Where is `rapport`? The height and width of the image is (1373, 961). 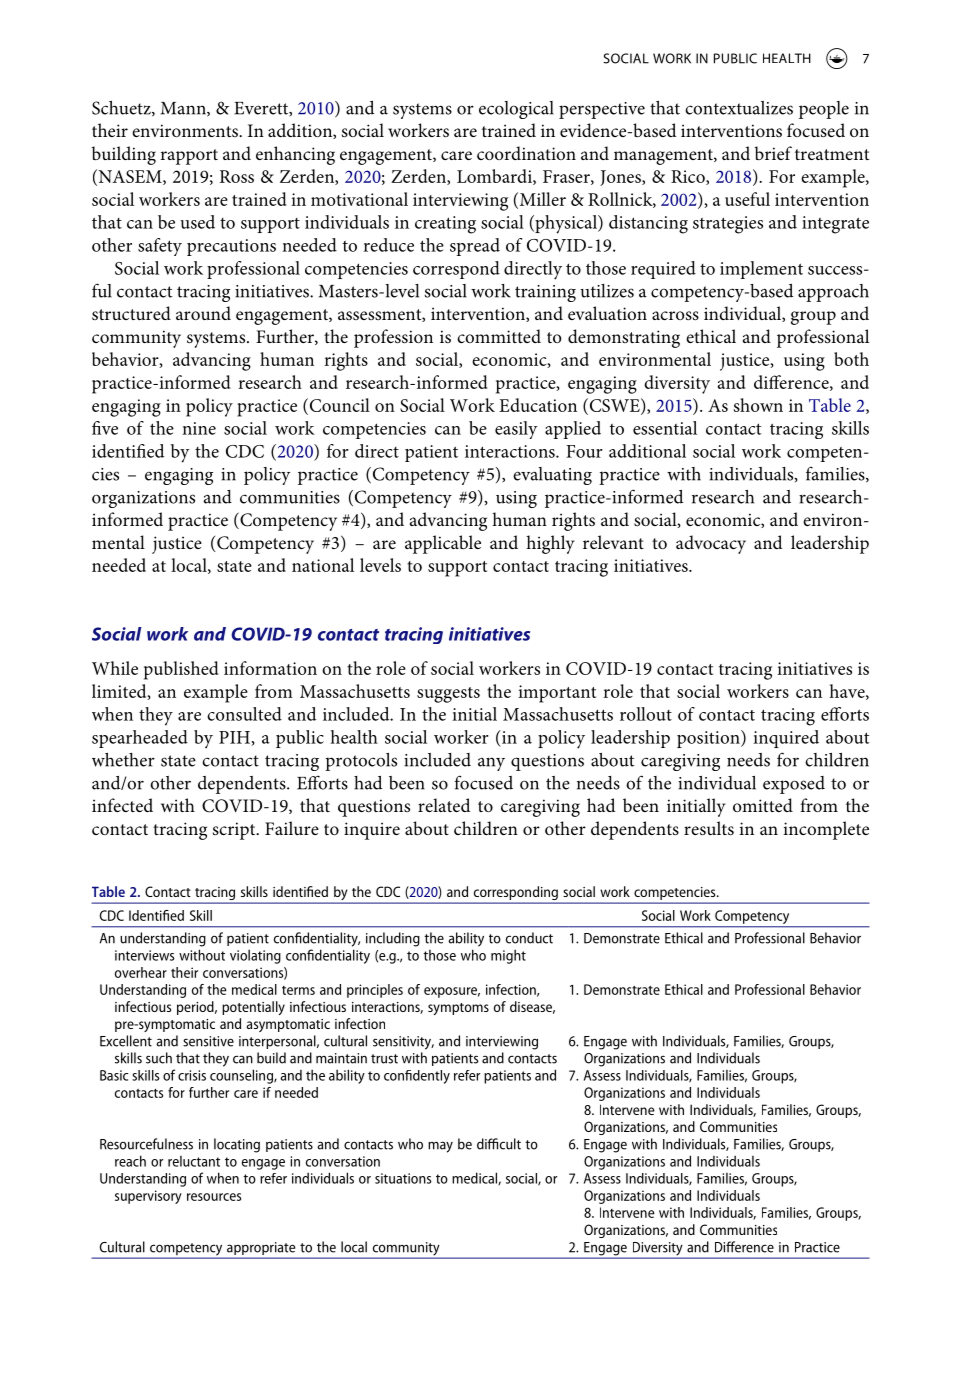
rapport is located at coordinates (189, 157).
